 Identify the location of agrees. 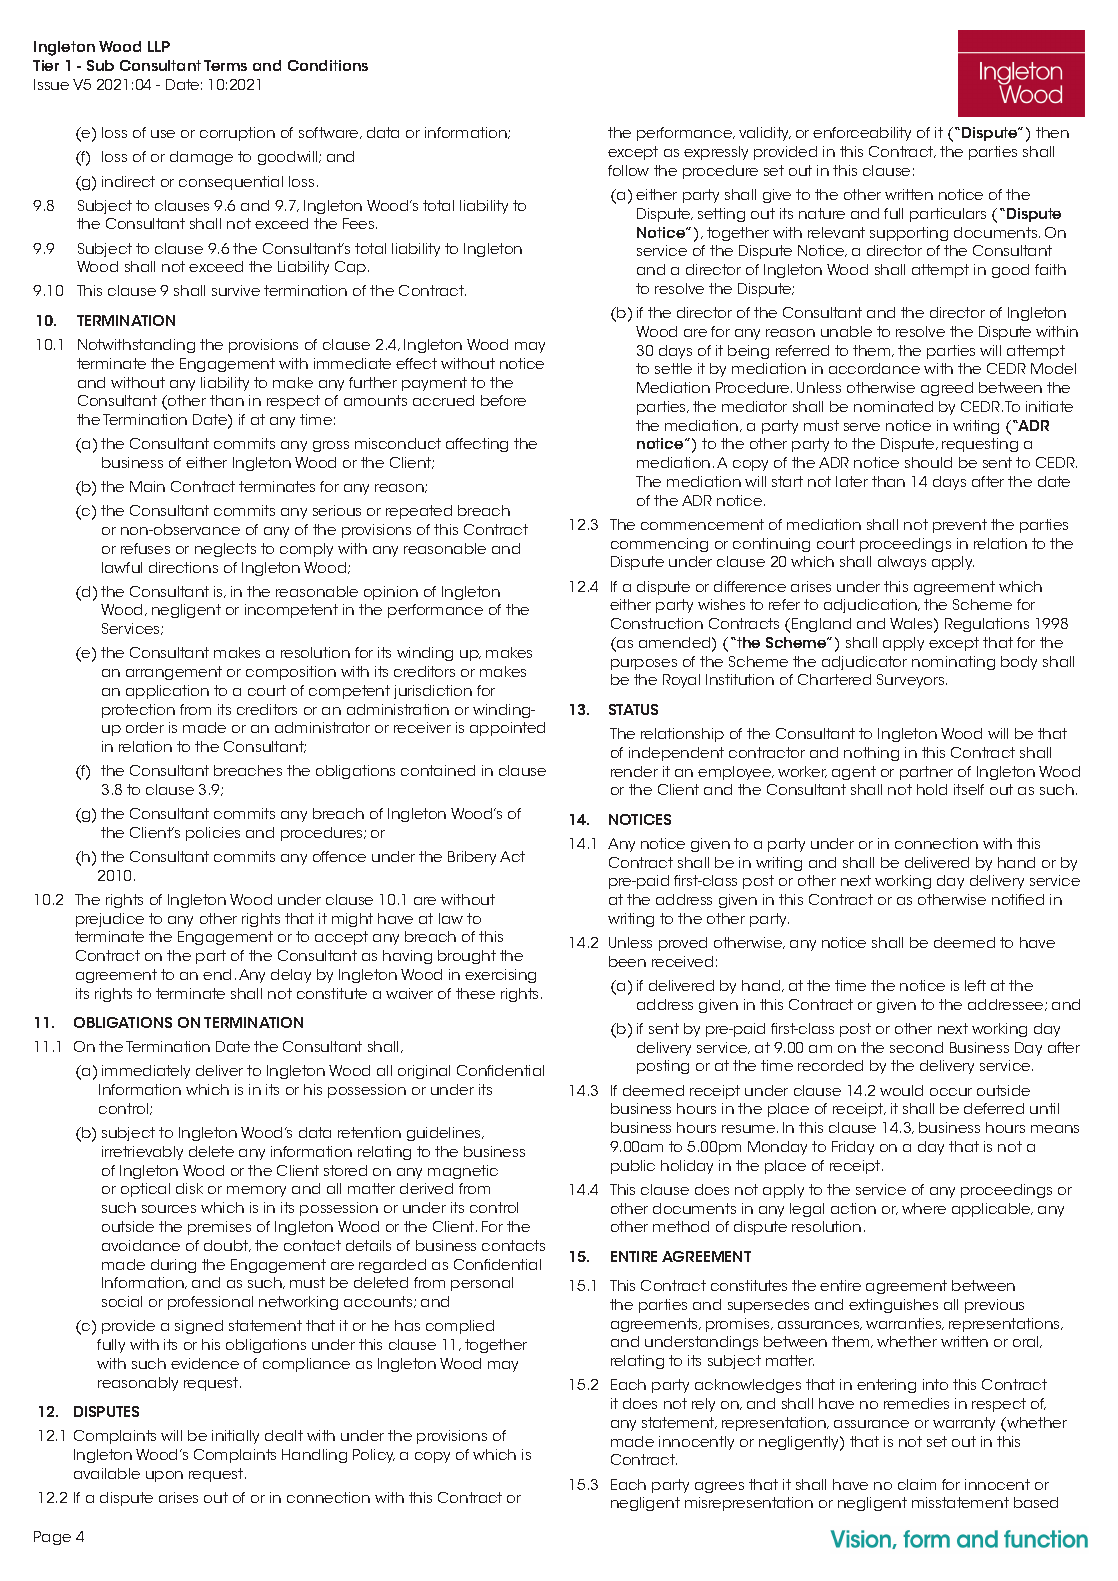
(719, 1487).
